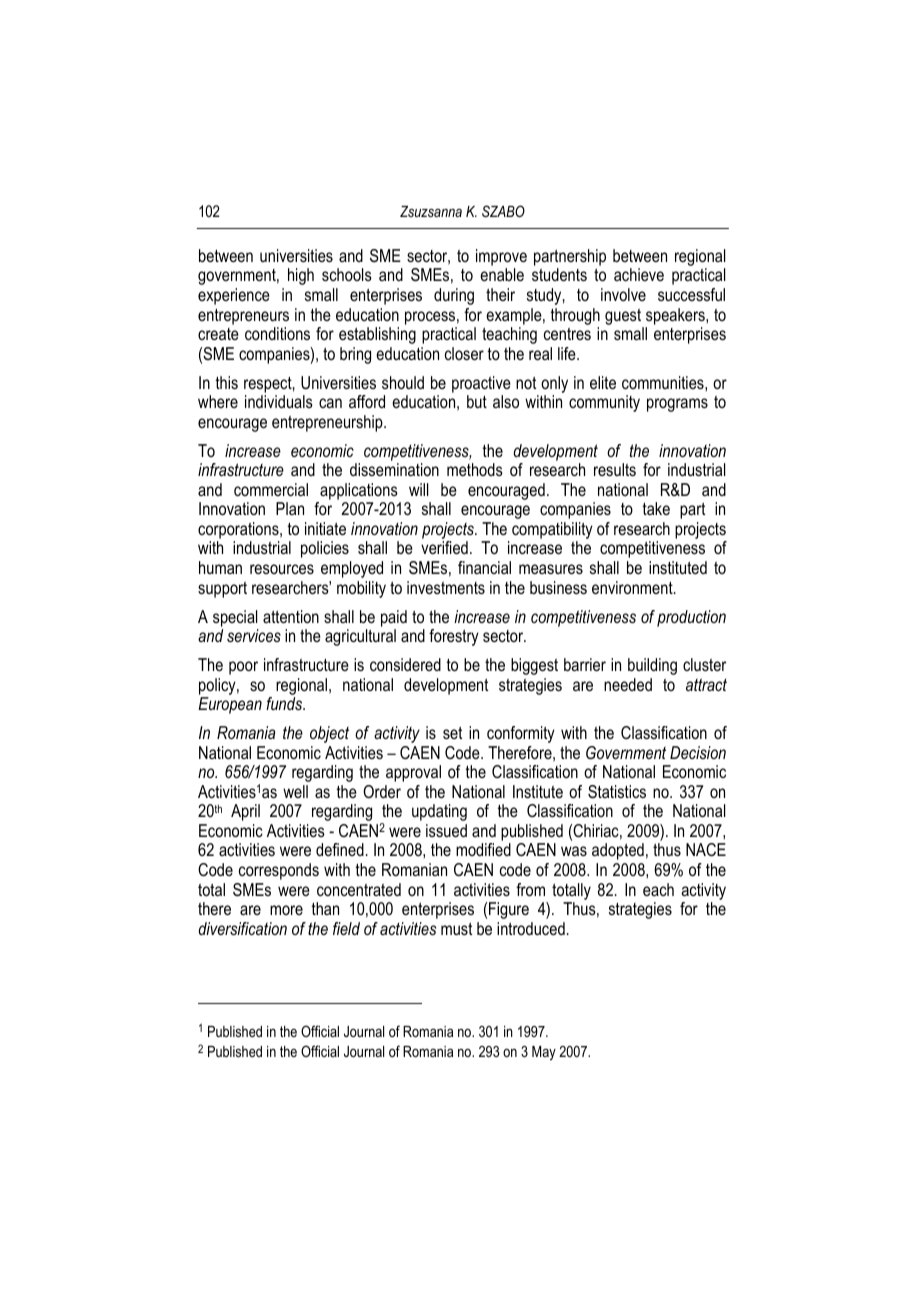  What do you see at coordinates (242, 928) in the screenshot?
I see `diversification` at bounding box center [242, 928].
